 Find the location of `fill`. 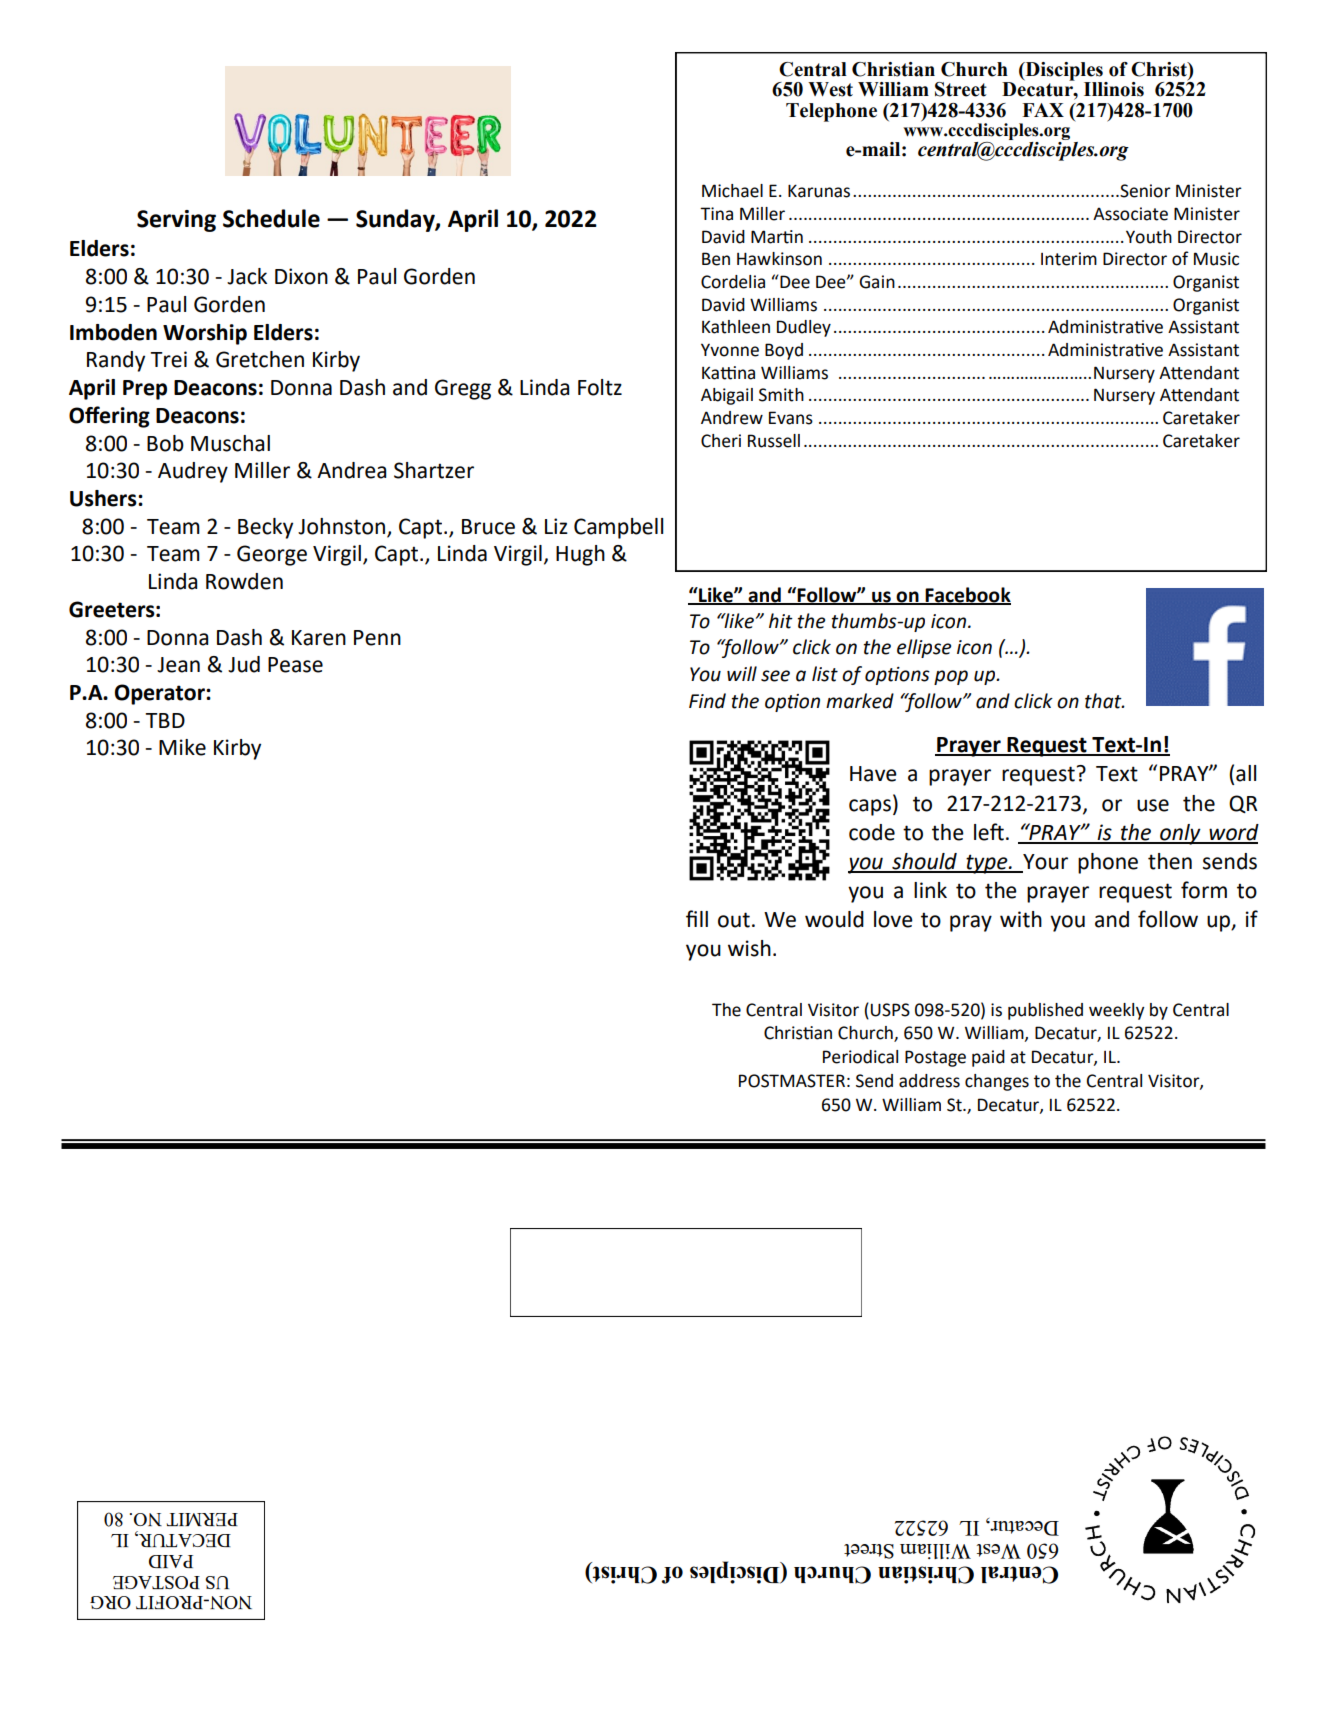

fill is located at coordinates (697, 918).
